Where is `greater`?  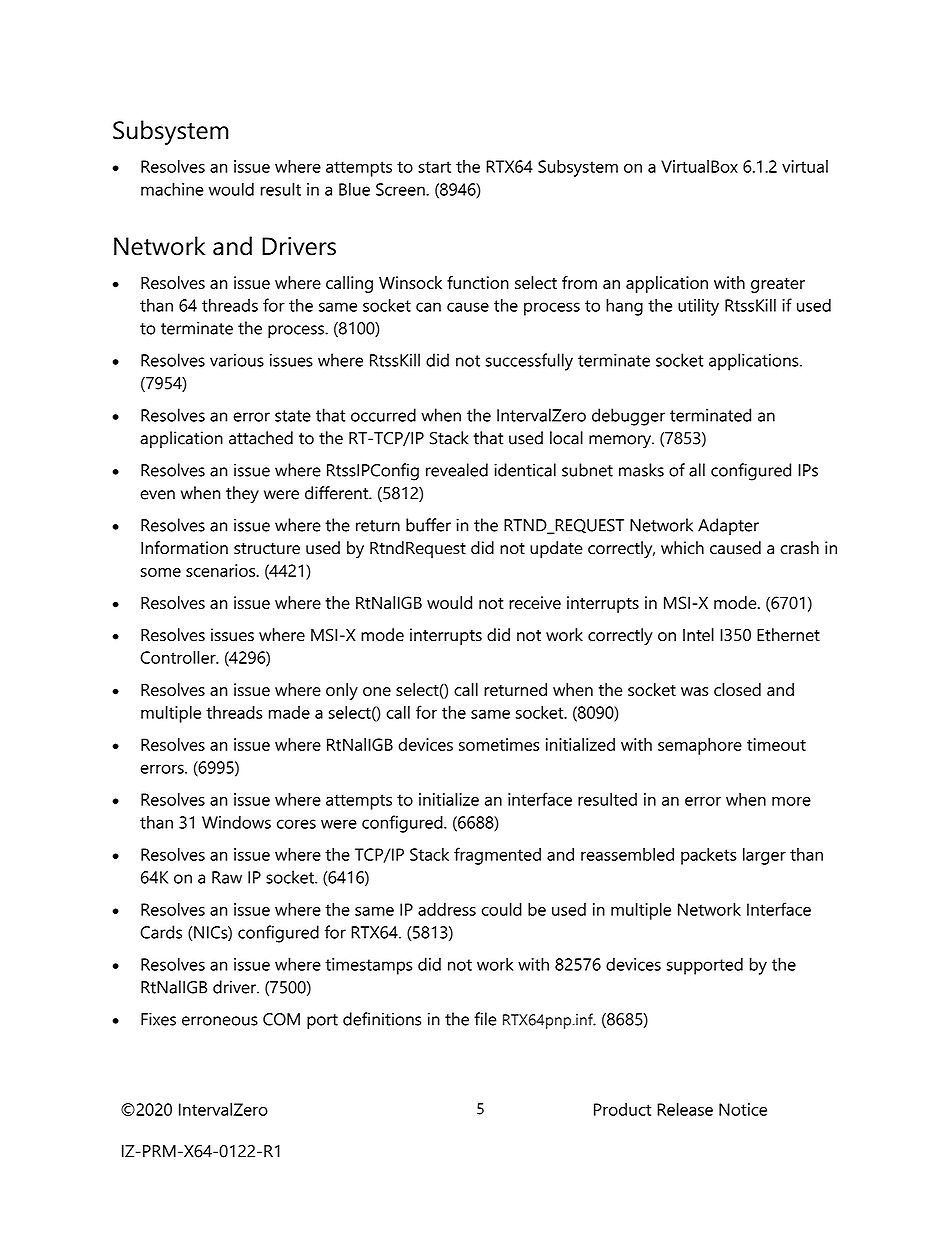
greater is located at coordinates (778, 285).
